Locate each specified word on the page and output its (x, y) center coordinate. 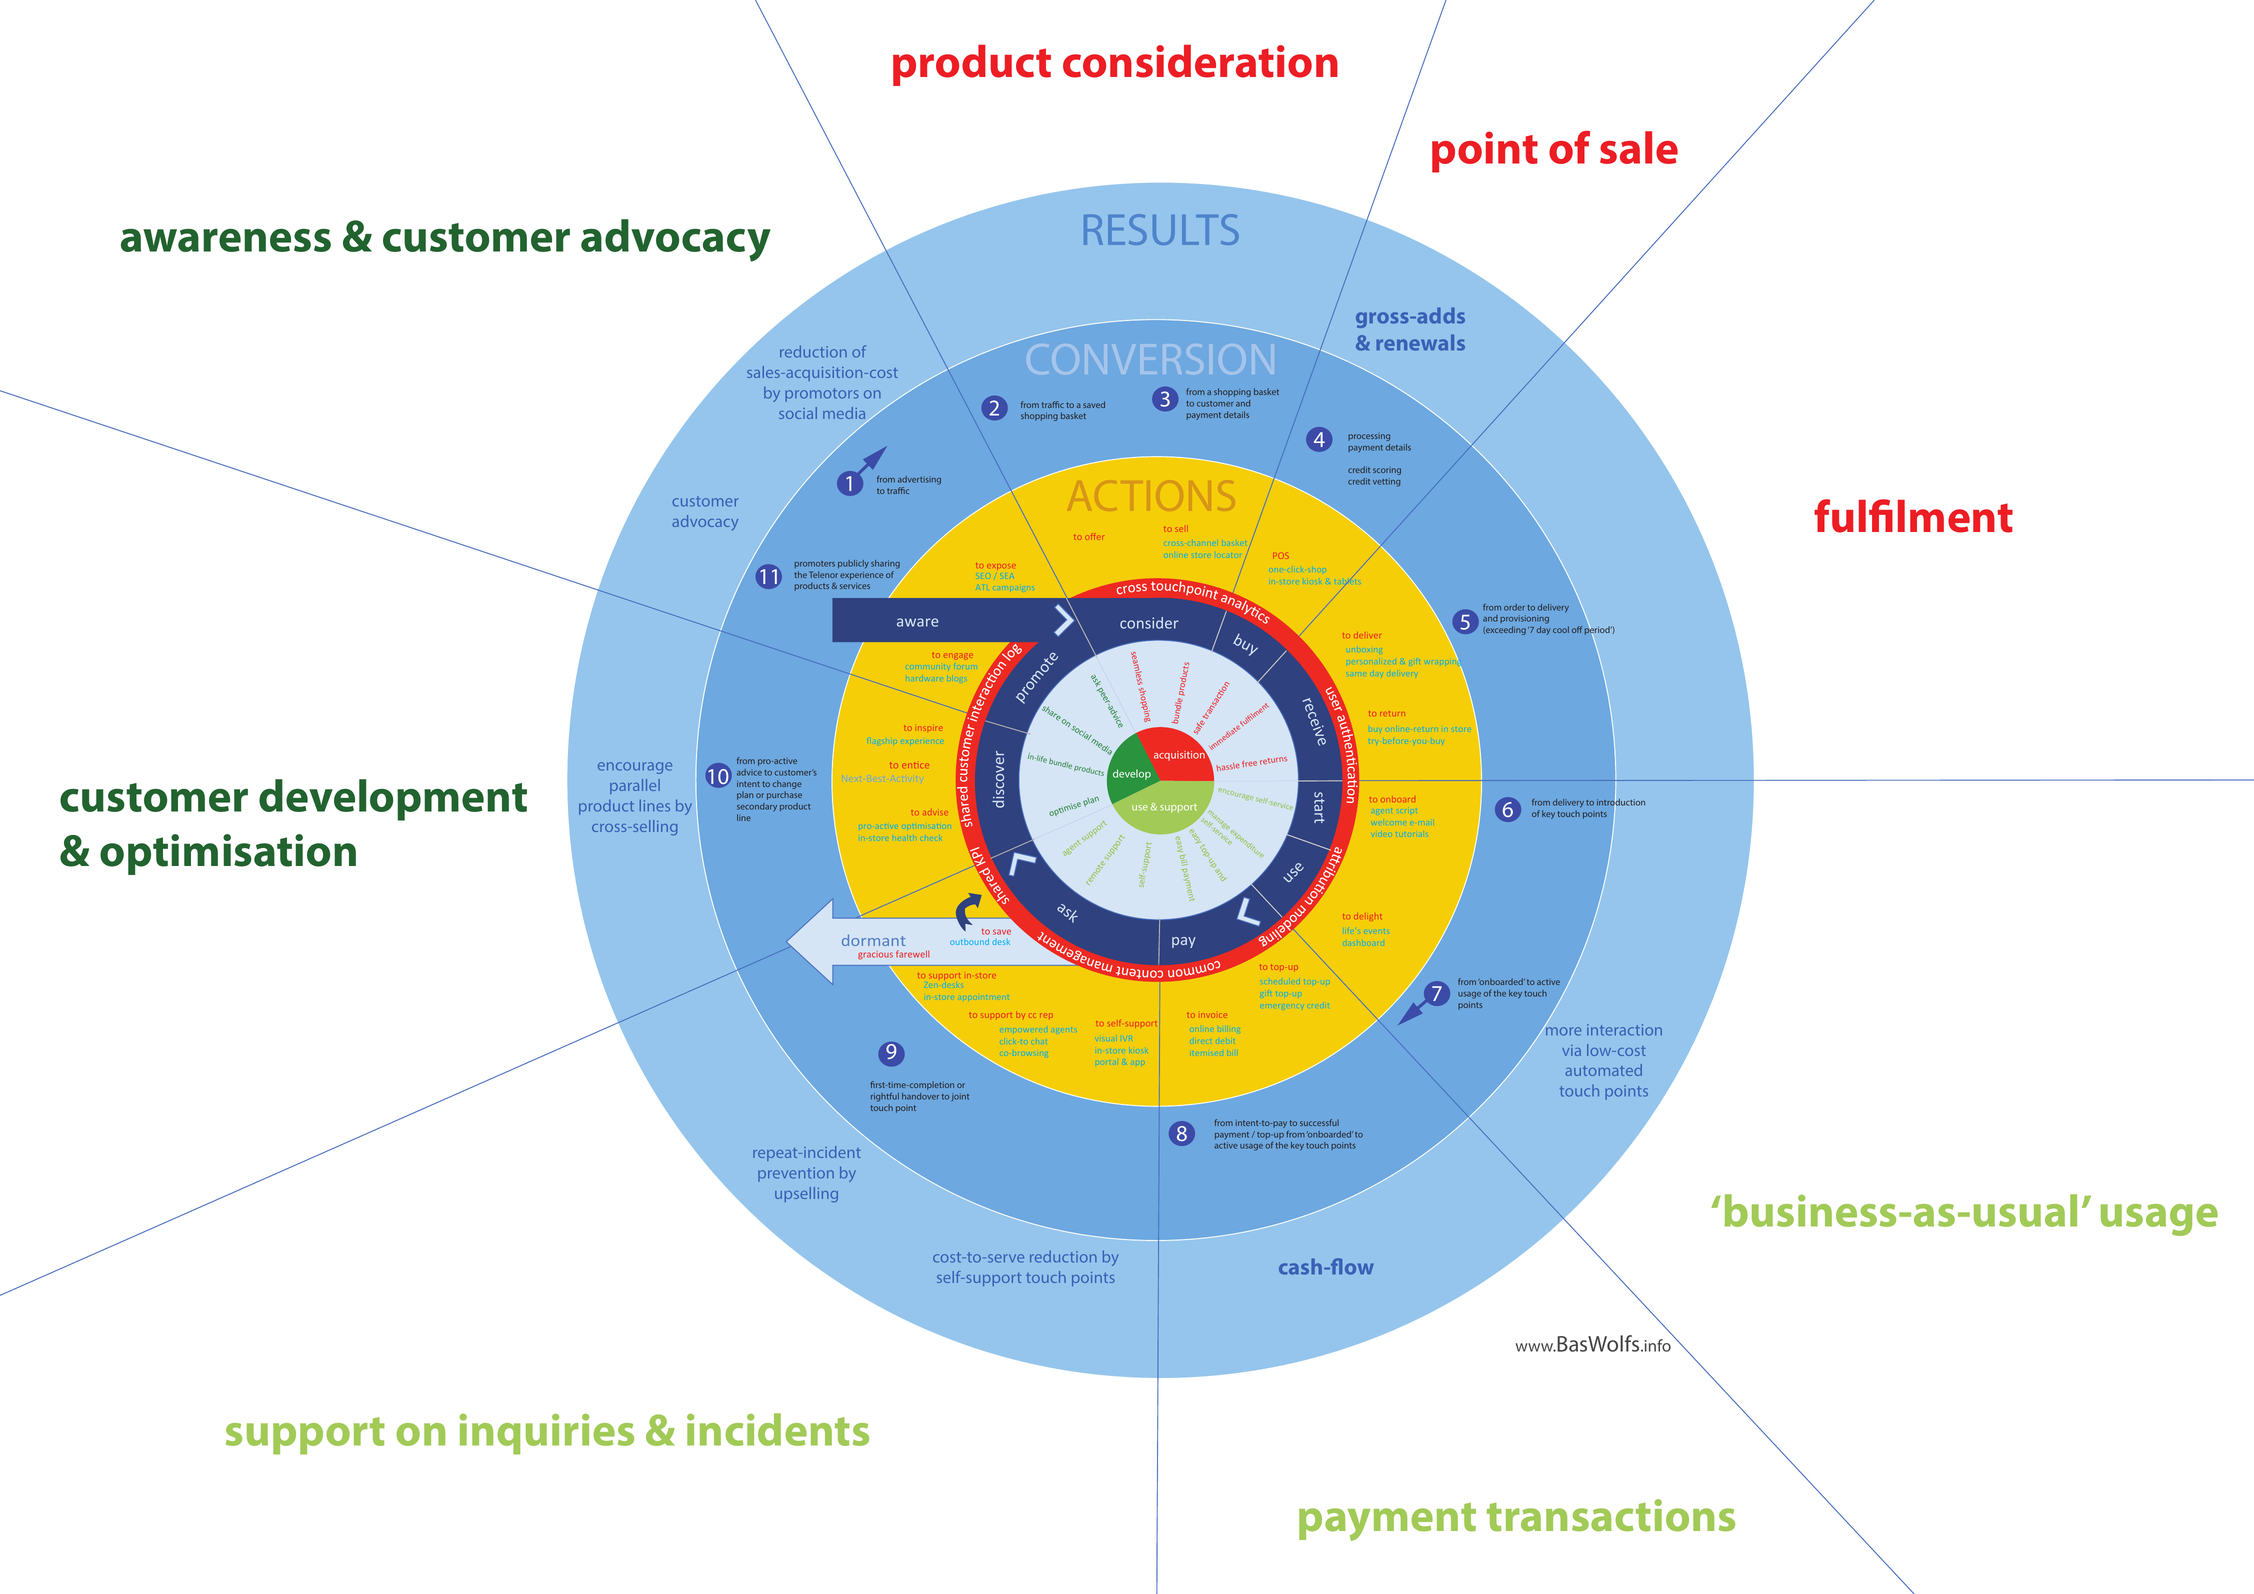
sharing (885, 564)
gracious (875, 955)
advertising (919, 480)
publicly (853, 564)
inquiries (547, 1434)
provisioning (1524, 619)
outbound (969, 942)
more (1562, 1031)
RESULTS (1161, 229)
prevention (796, 1174)
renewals (1420, 342)
